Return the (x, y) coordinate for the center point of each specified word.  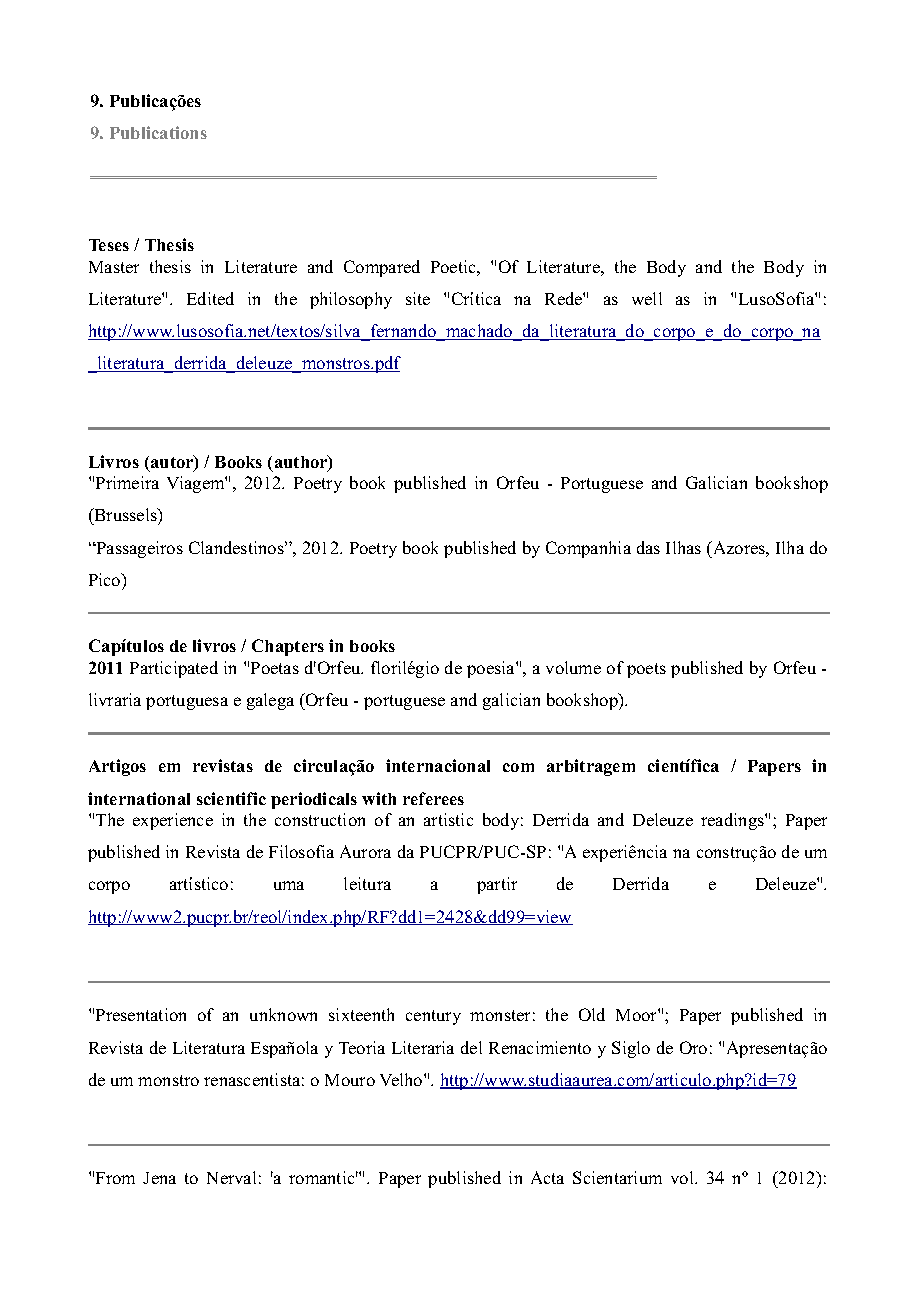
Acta (547, 1177)
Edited (210, 298)
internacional (438, 765)
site (418, 298)
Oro (693, 1047)
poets (646, 670)
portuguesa (187, 702)
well (647, 298)
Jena (159, 1178)
